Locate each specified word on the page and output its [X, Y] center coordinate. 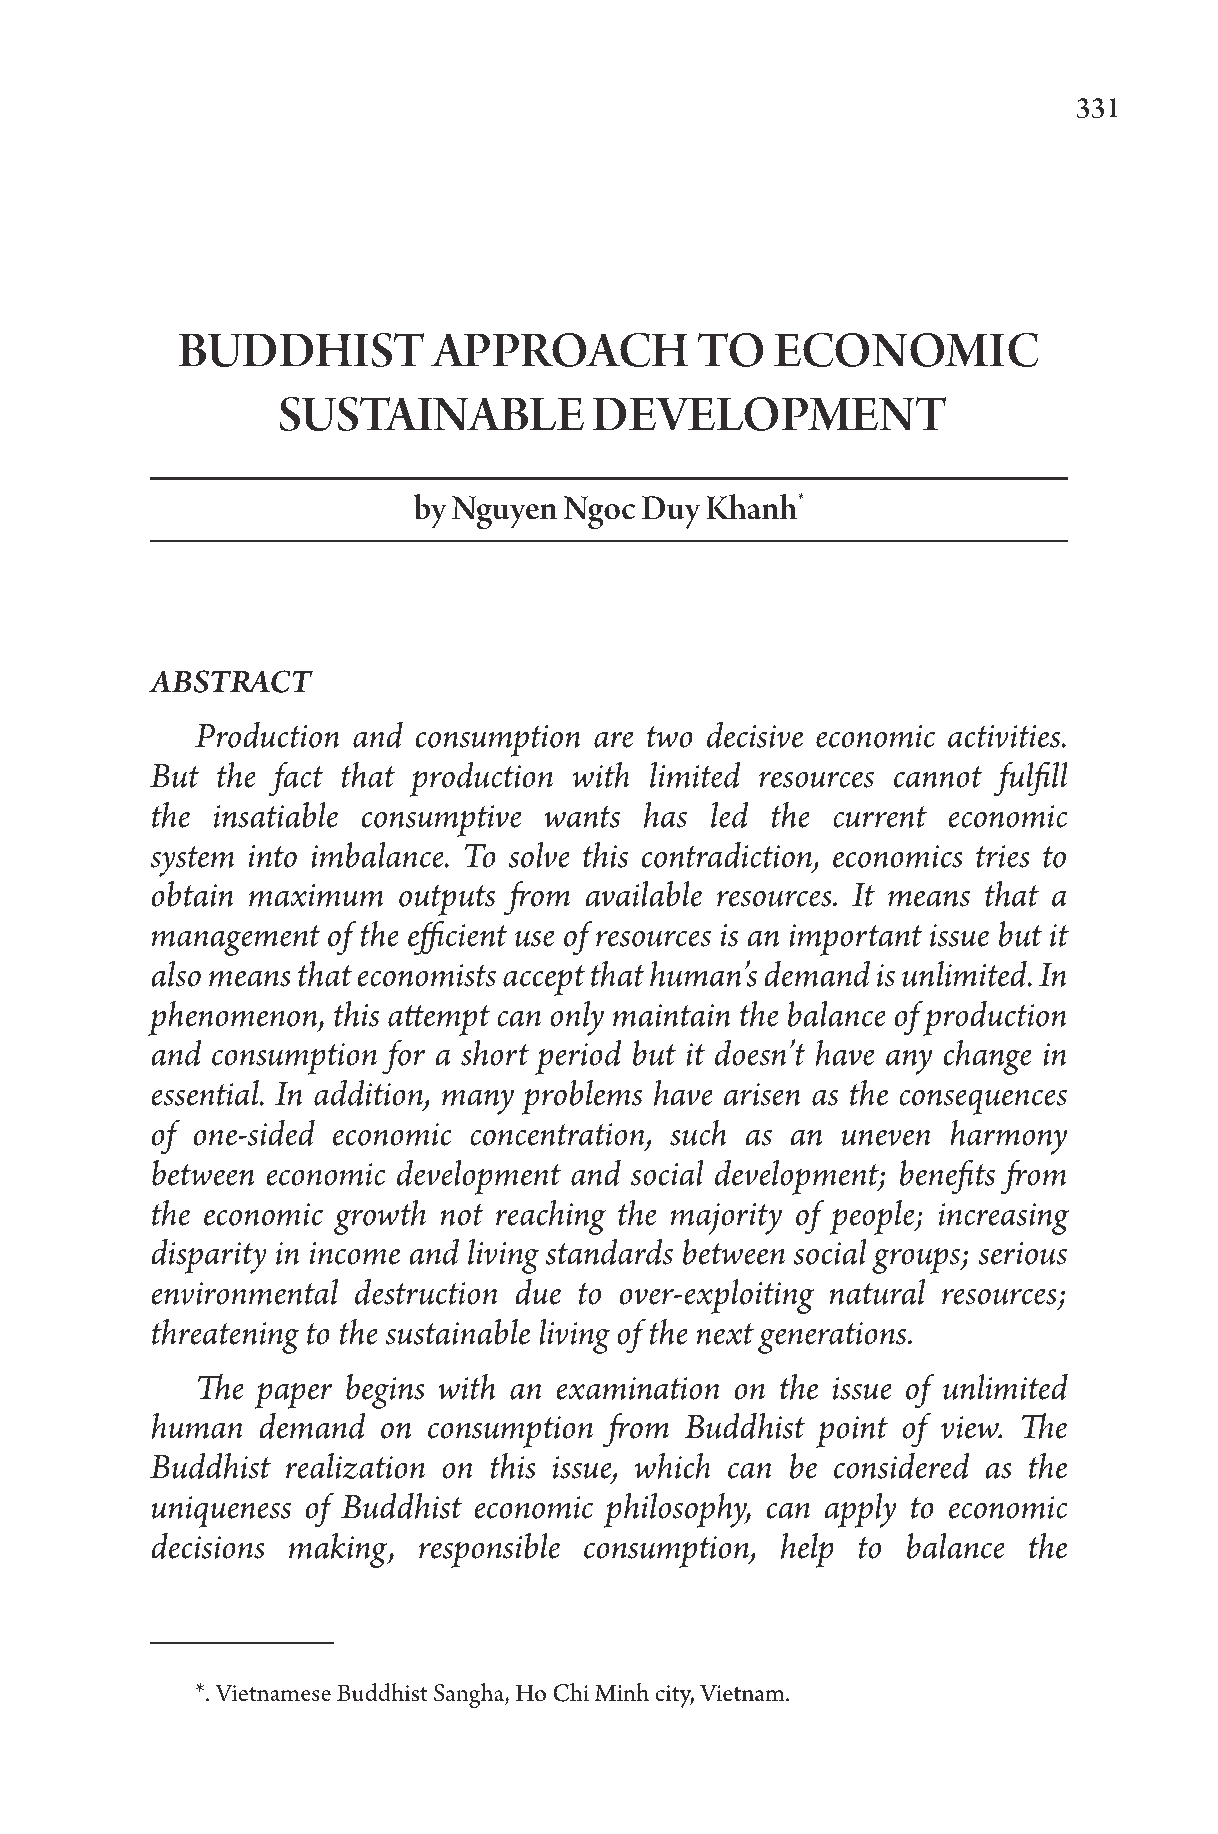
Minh [621, 1692]
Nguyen [504, 513]
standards [609, 1251]
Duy [671, 512]
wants [582, 817]
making [339, 1550]
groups [917, 1261]
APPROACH [559, 350]
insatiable [276, 814]
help [807, 1550]
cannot [938, 777]
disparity [209, 1256]
